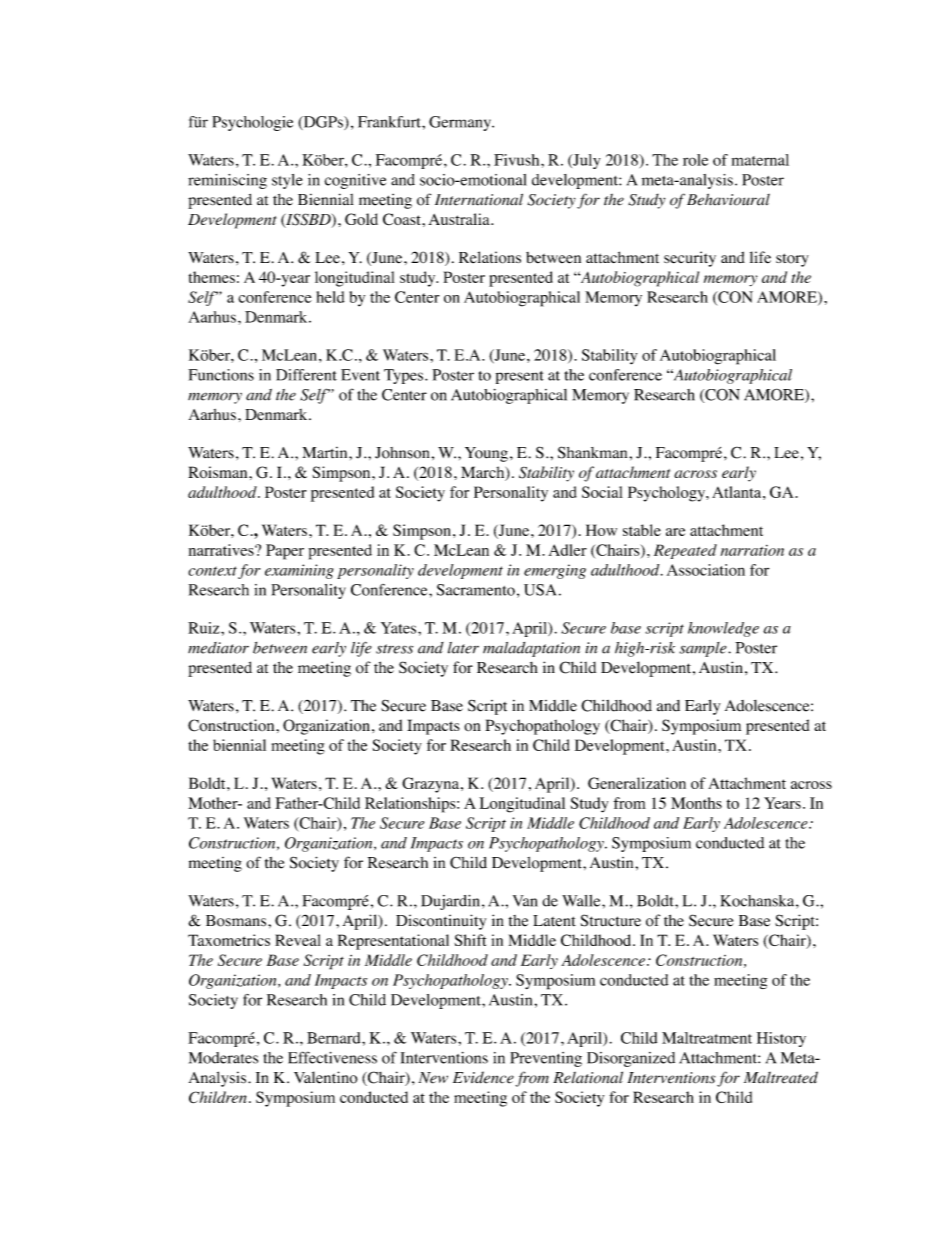  Describe the element at coordinates (223, 1058) in the page. I see `Moderates` at that location.
